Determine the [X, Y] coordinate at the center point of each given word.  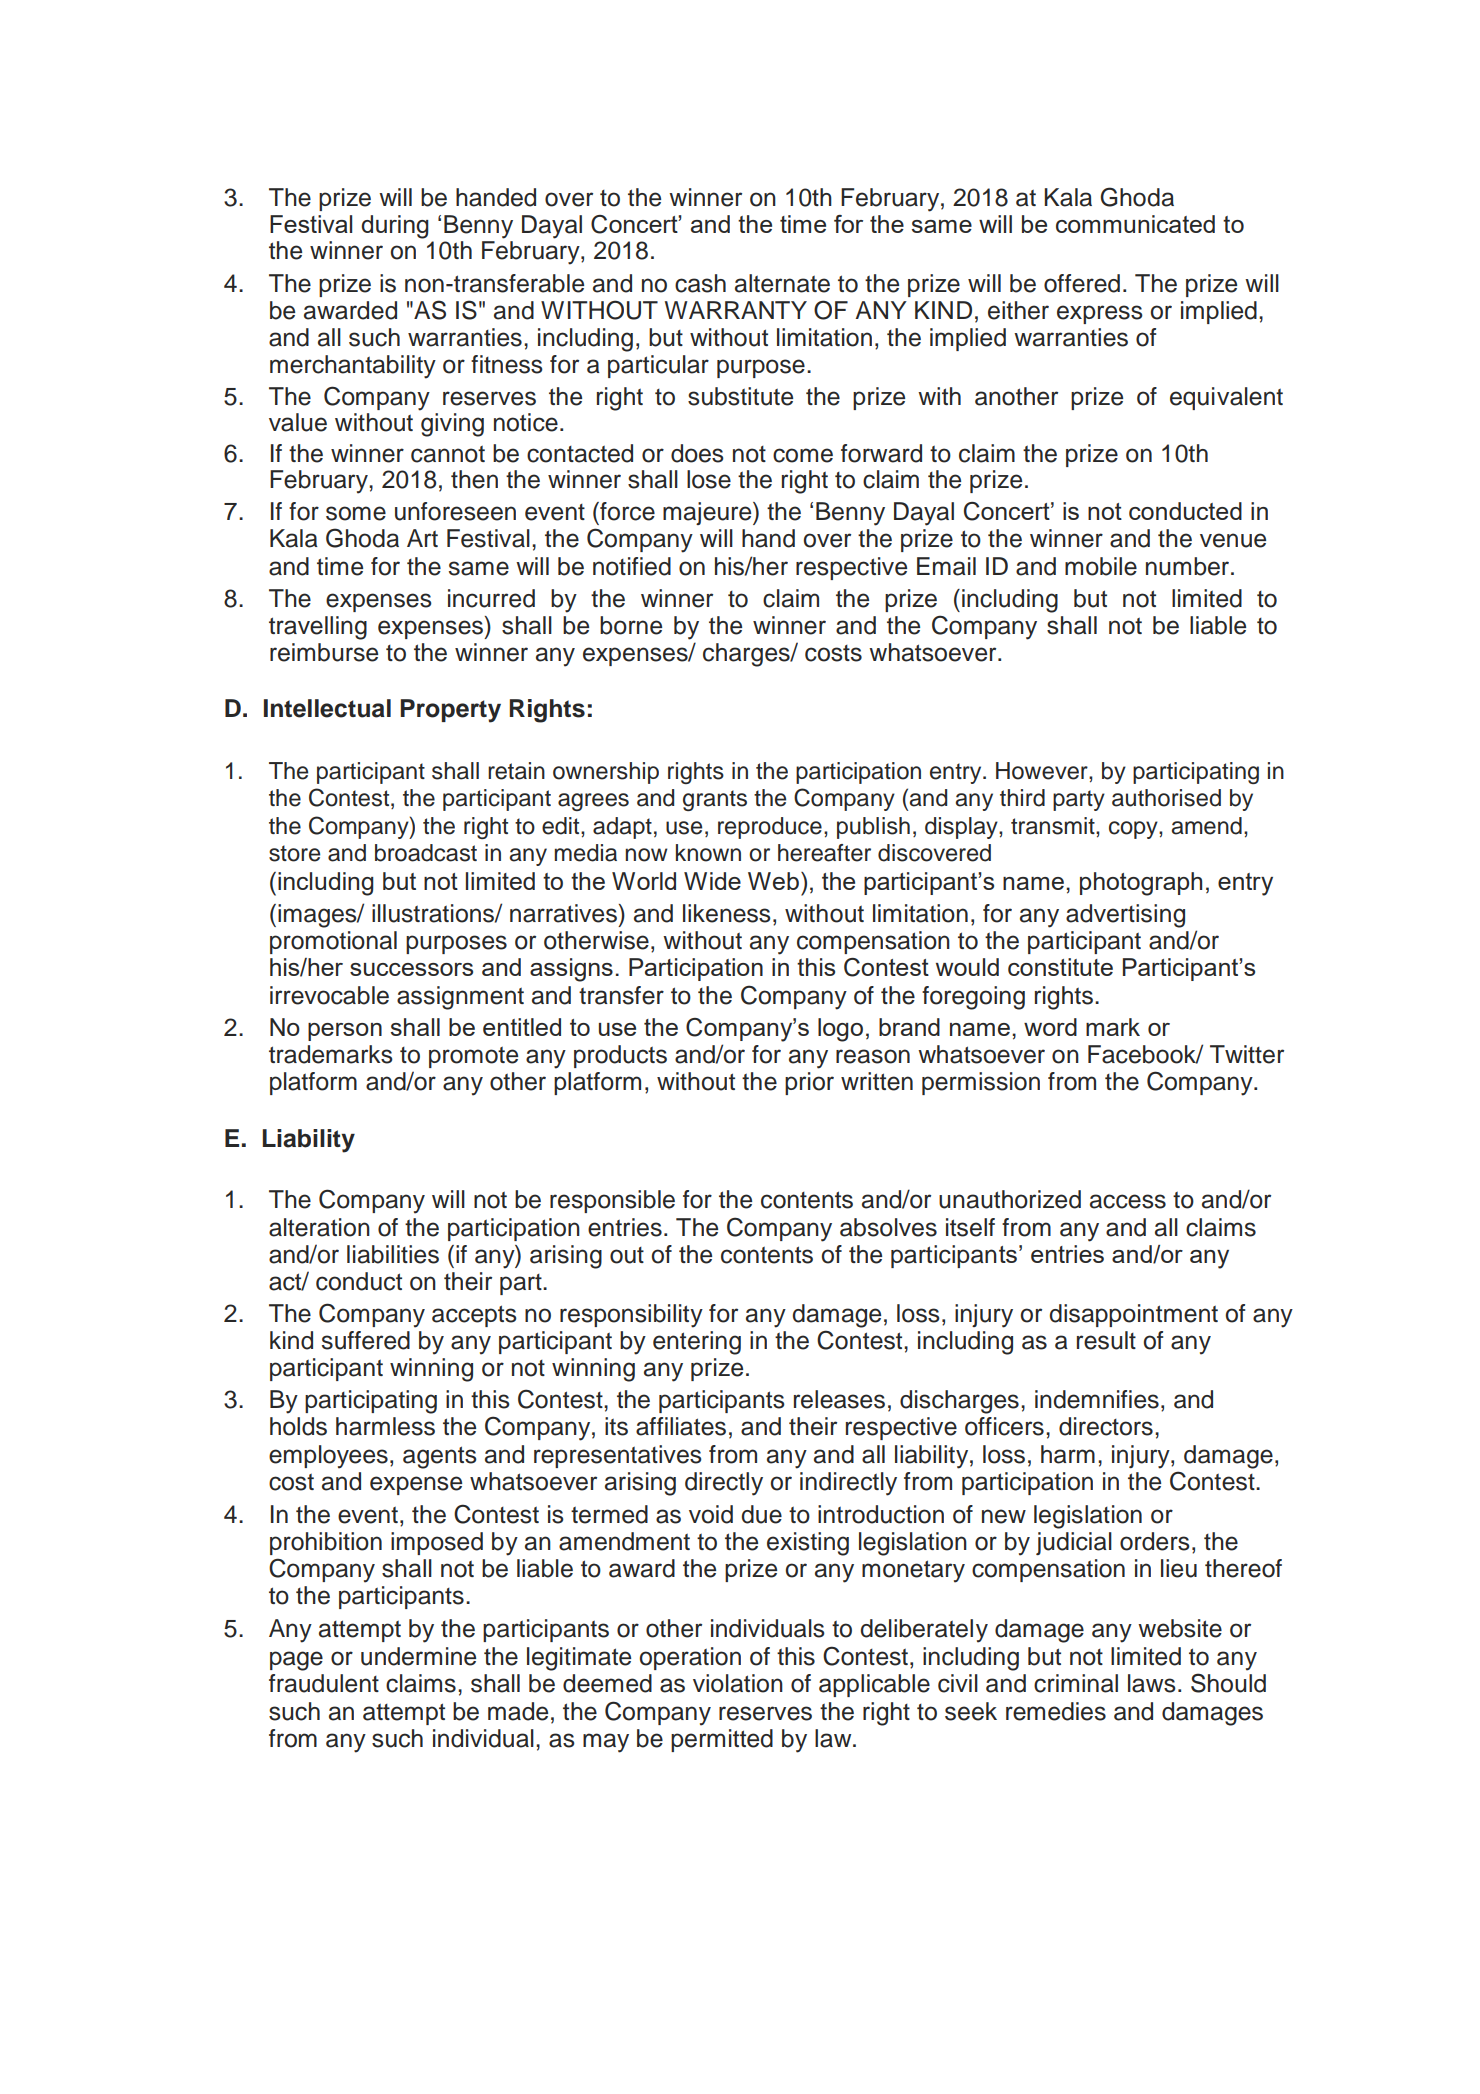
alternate [782, 283]
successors [411, 969]
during [395, 227]
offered [1082, 283]
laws [1152, 1683]
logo [840, 1030]
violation [738, 1683]
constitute [1060, 967]
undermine [418, 1656]
